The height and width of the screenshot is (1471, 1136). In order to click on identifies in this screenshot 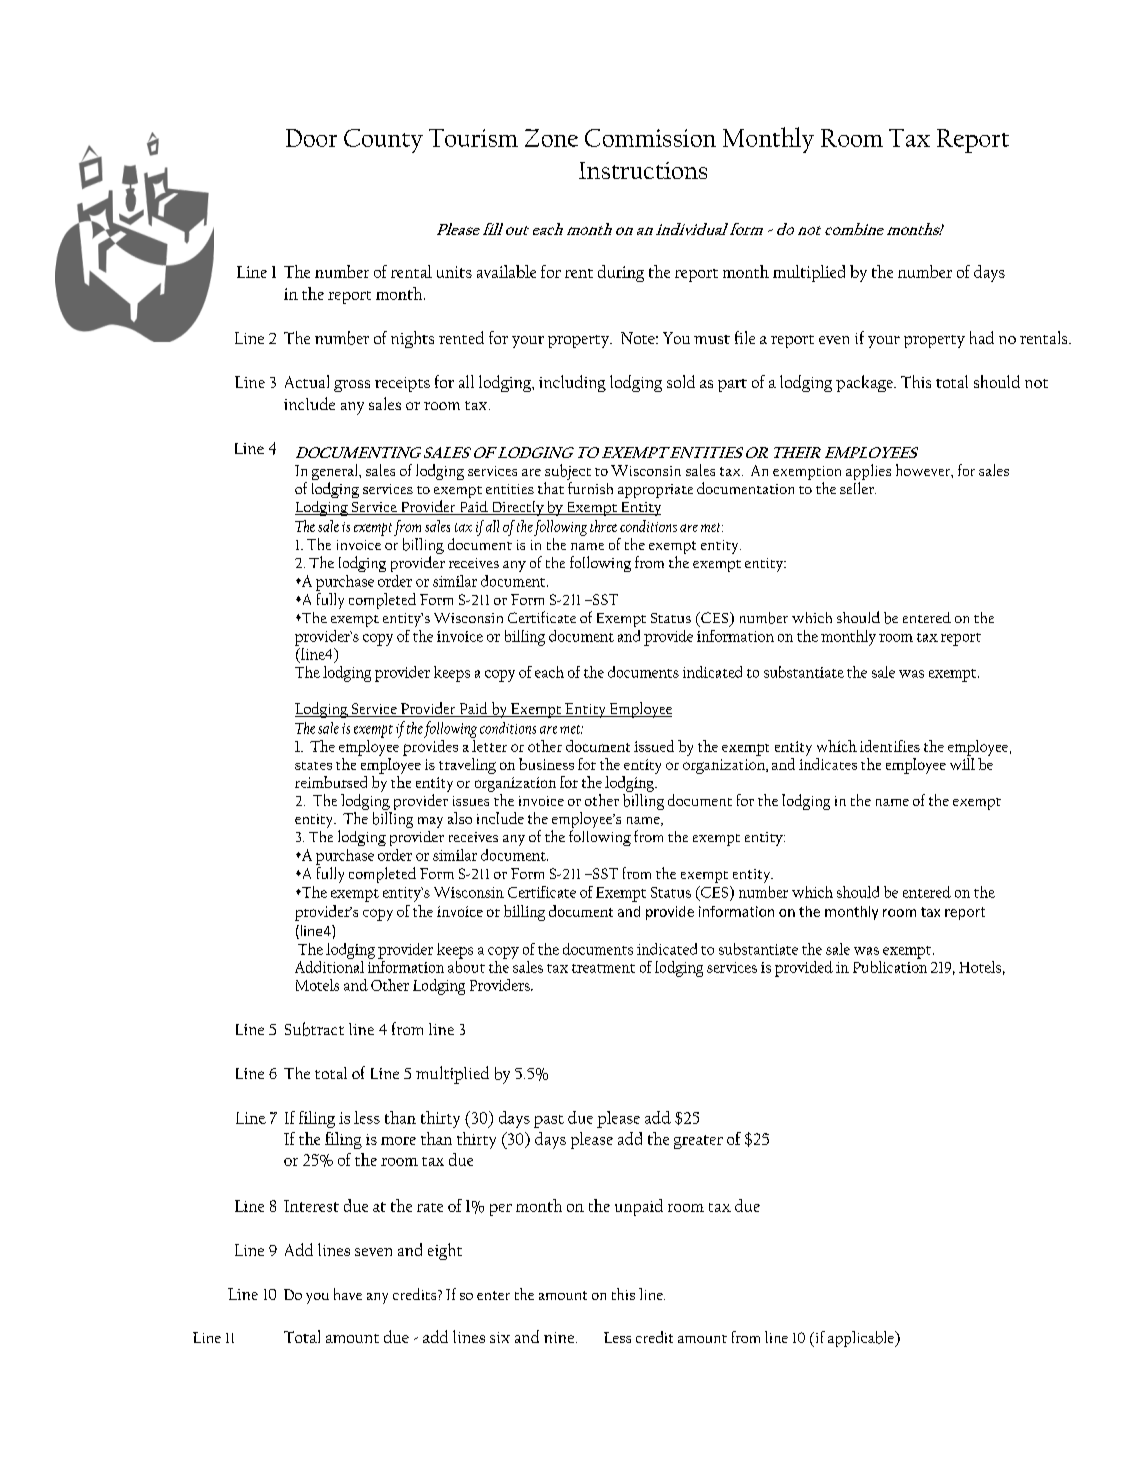, I will do `click(890, 746)`.
